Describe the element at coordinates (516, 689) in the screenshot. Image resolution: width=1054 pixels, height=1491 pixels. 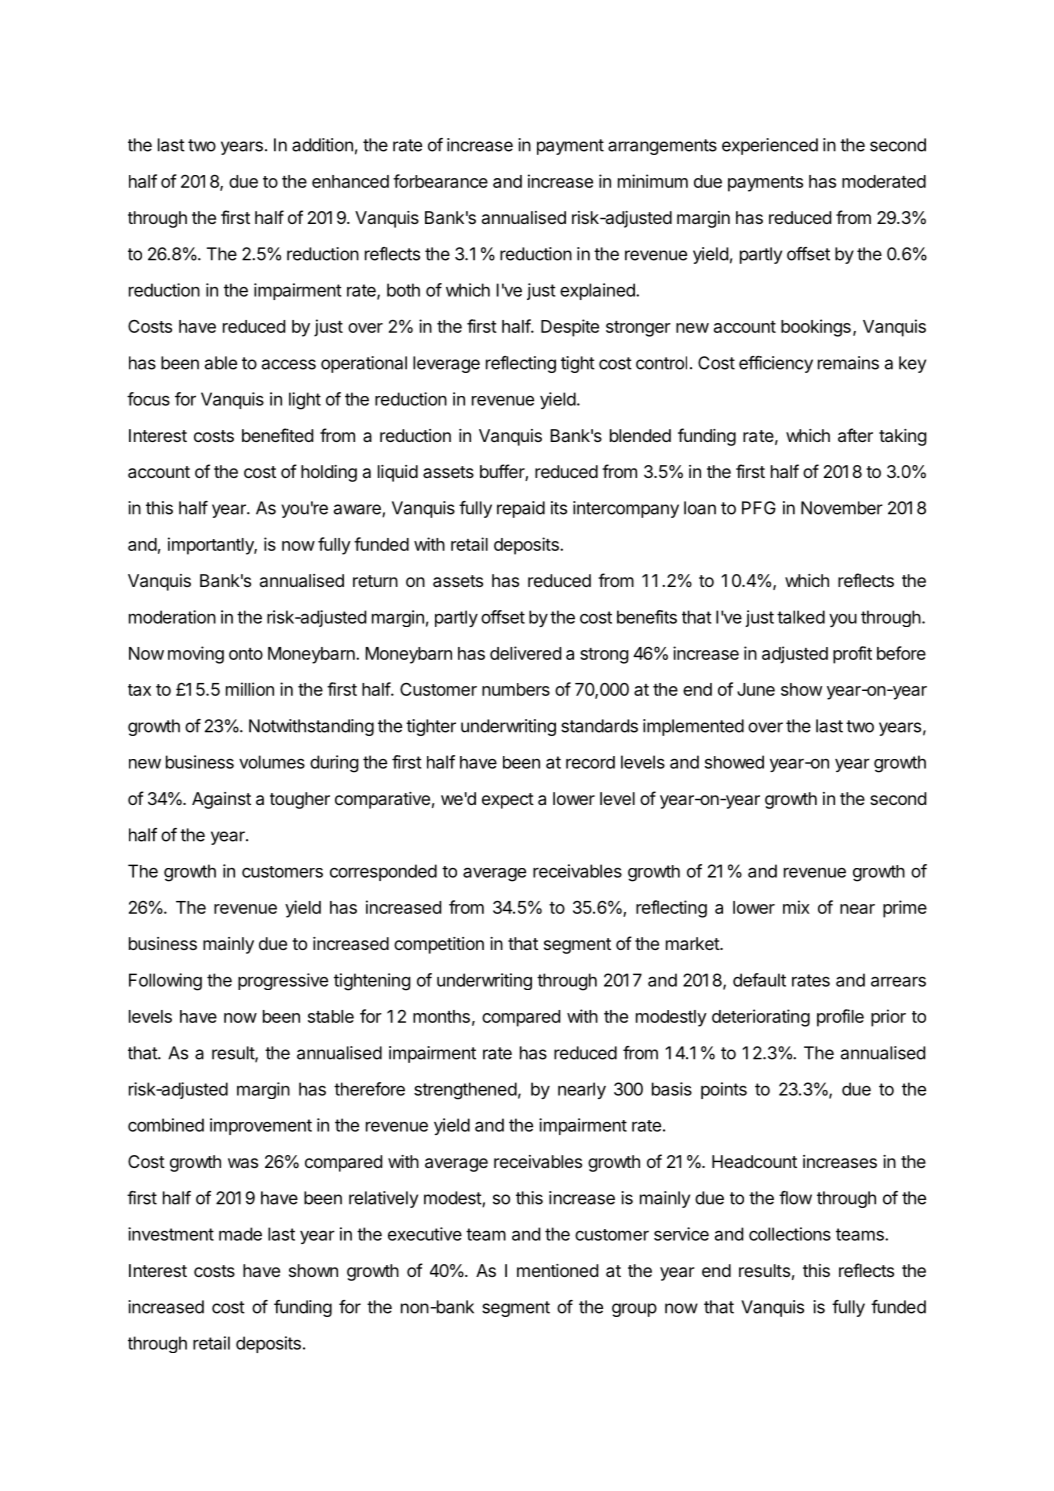
I see `numbers` at that location.
